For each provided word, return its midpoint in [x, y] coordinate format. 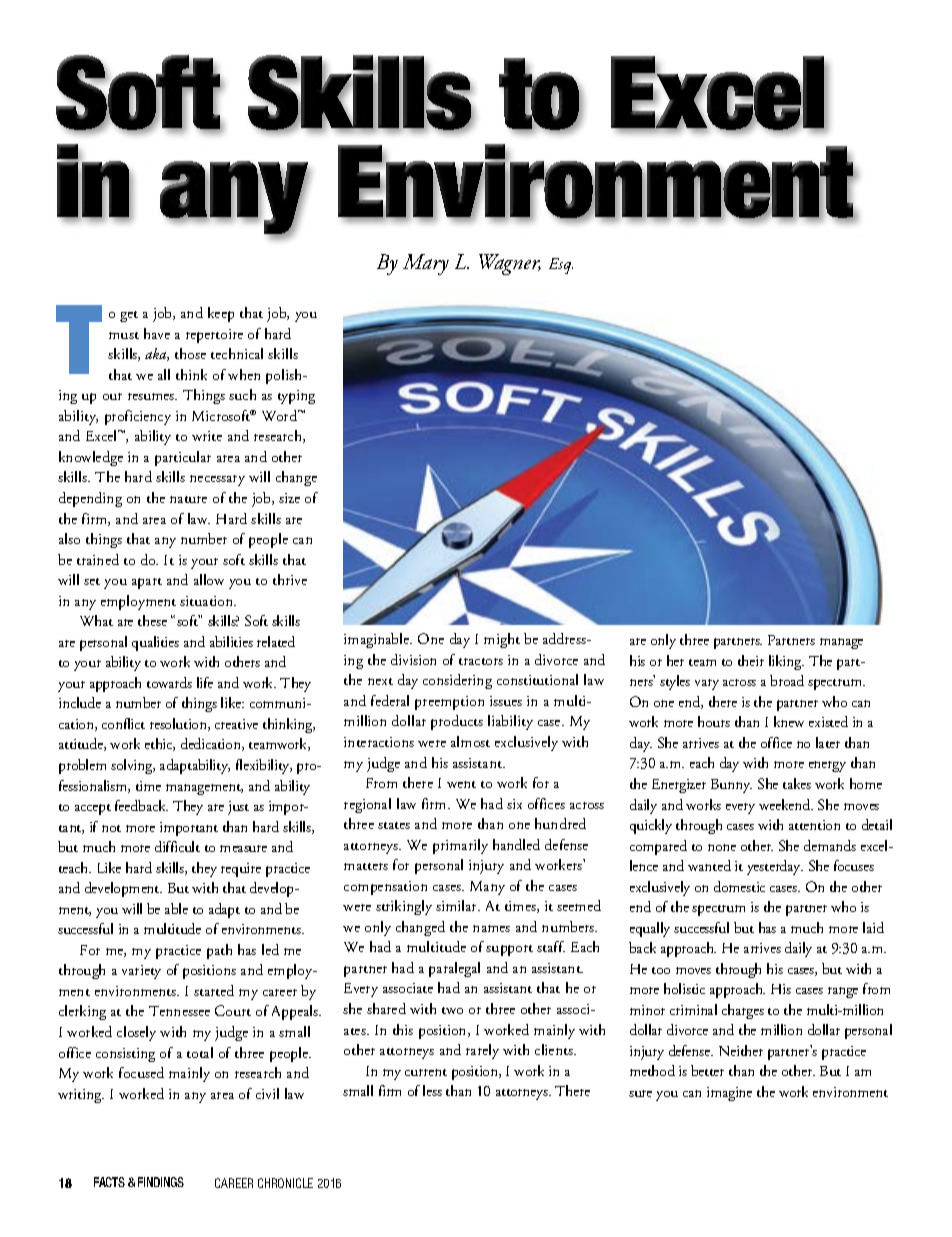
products [457, 722]
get [129, 316]
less [432, 1090]
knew [789, 721]
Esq [561, 266]
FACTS [109, 1182]
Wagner [510, 264]
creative [236, 724]
